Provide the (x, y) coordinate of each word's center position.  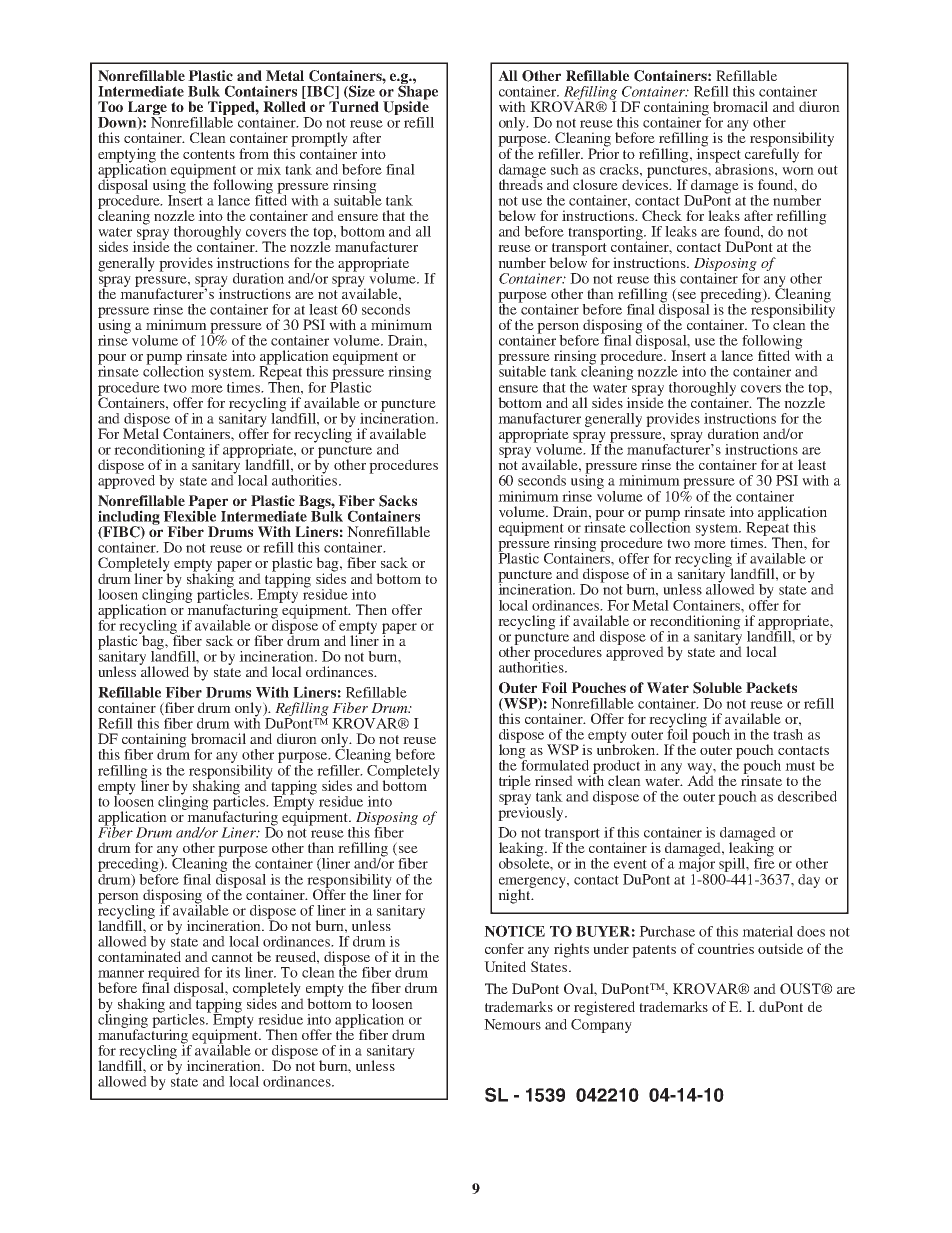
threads (521, 183)
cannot (232, 957)
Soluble (717, 688)
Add (700, 779)
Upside (407, 108)
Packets (771, 687)
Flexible (189, 515)
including (129, 518)
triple (515, 782)
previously (532, 812)
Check (662, 215)
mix (269, 169)
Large (147, 109)
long (513, 751)
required (173, 975)
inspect (718, 155)
